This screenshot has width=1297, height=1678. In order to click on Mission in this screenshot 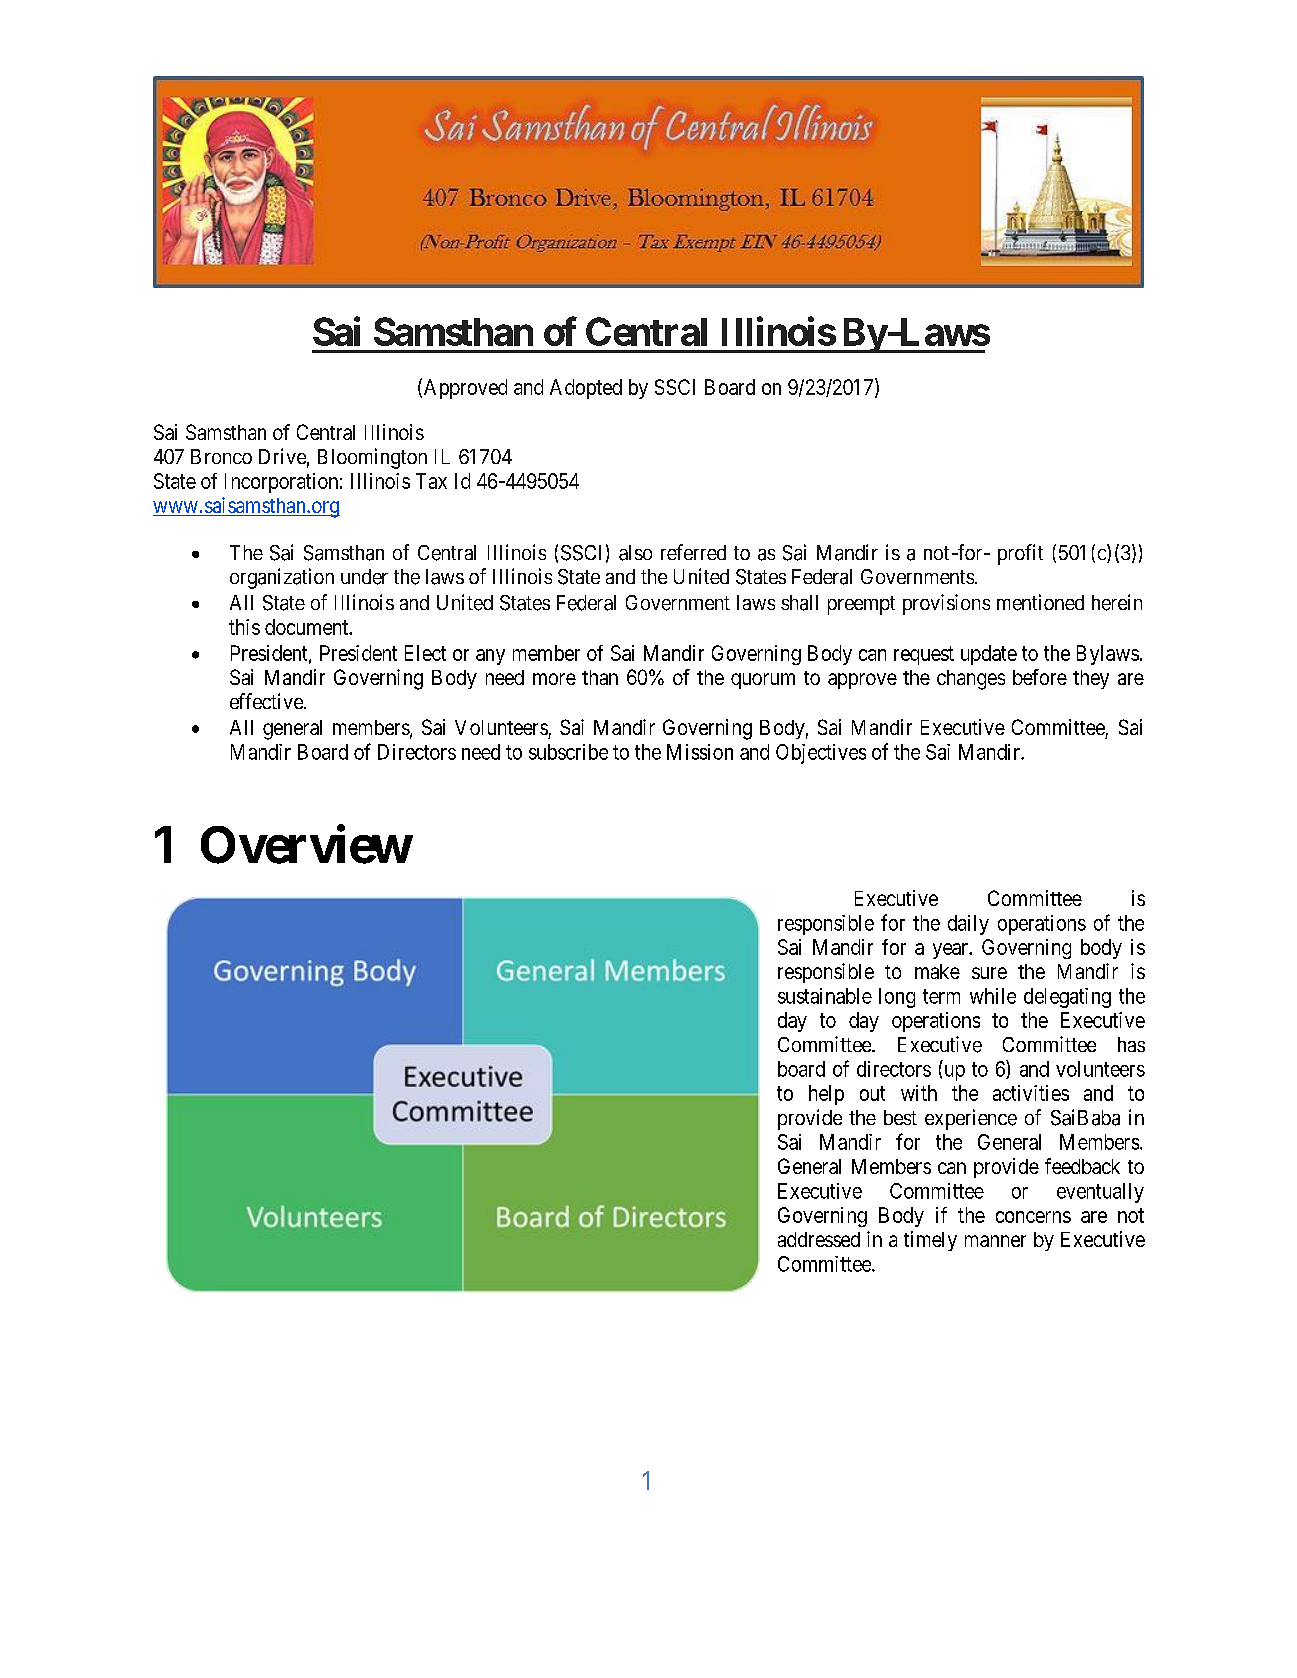, I will do `click(700, 752)`.
